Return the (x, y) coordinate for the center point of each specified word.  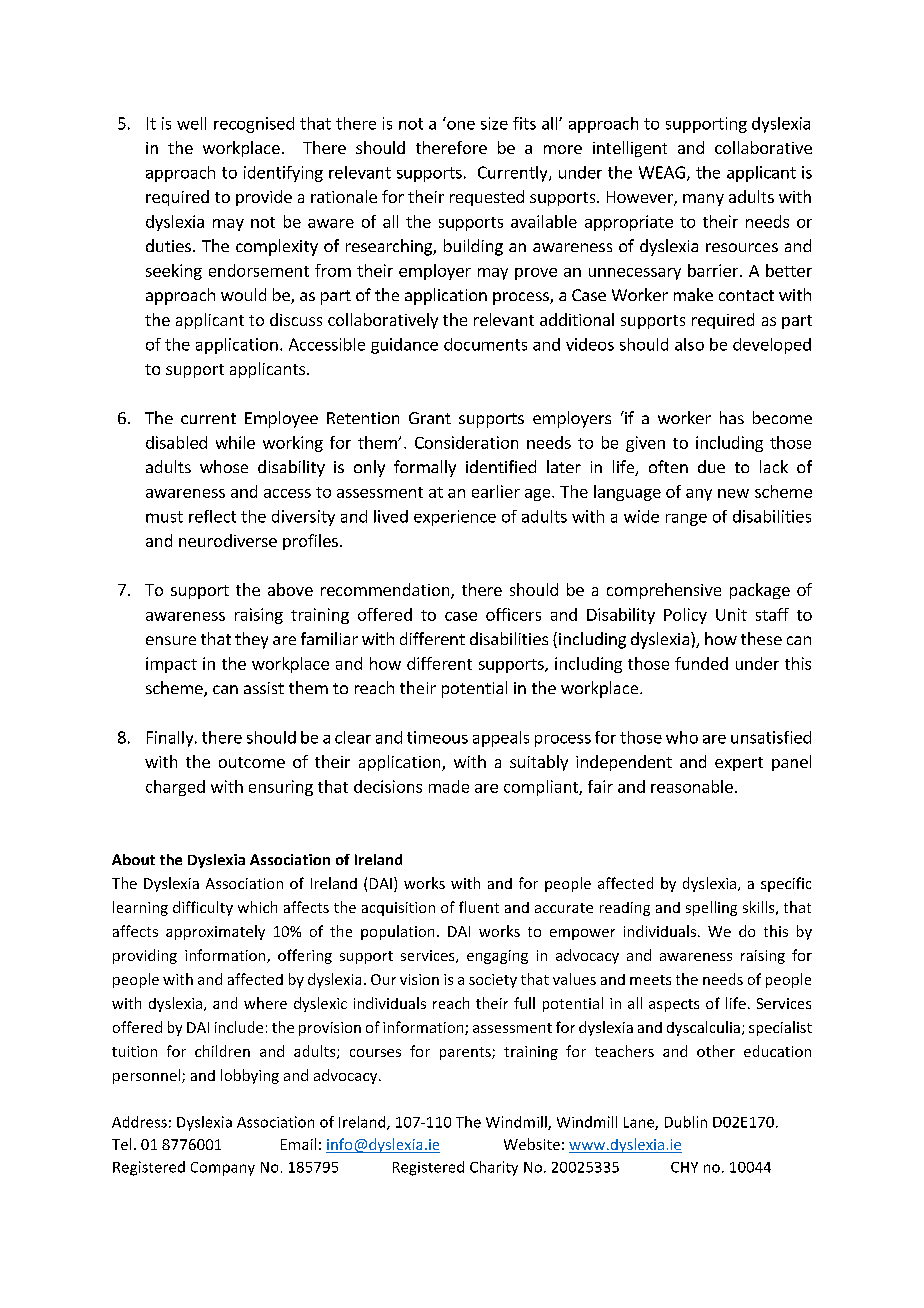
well (191, 123)
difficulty (203, 908)
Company (223, 1169)
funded (701, 663)
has (732, 417)
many (703, 200)
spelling (711, 908)
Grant (430, 418)
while (235, 442)
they (251, 640)
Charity (494, 1168)
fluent (479, 907)
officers (513, 614)
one (461, 125)
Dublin (686, 1122)
